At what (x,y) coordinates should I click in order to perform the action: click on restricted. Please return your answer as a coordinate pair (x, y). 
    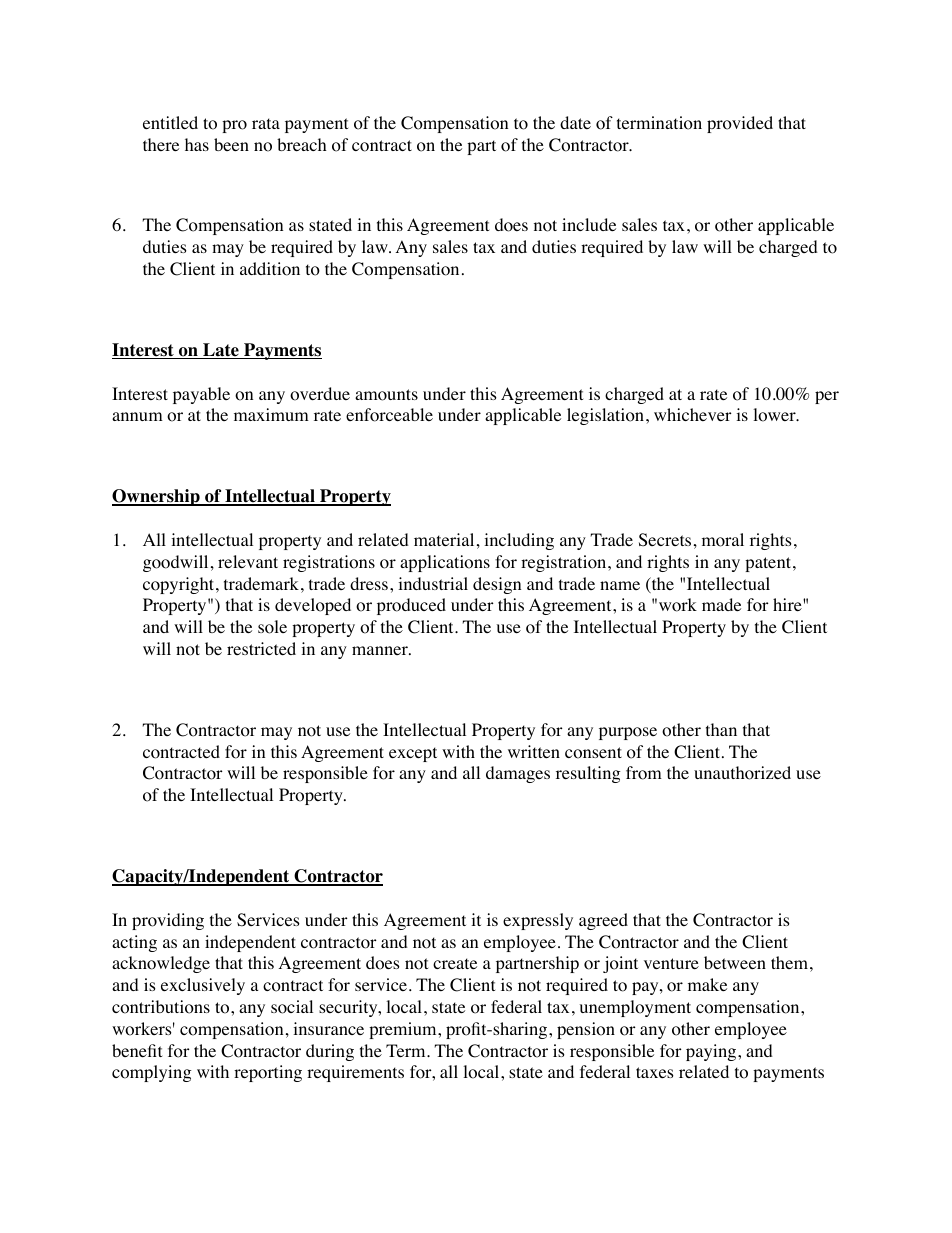
    Looking at the image, I should click on (261, 648).
